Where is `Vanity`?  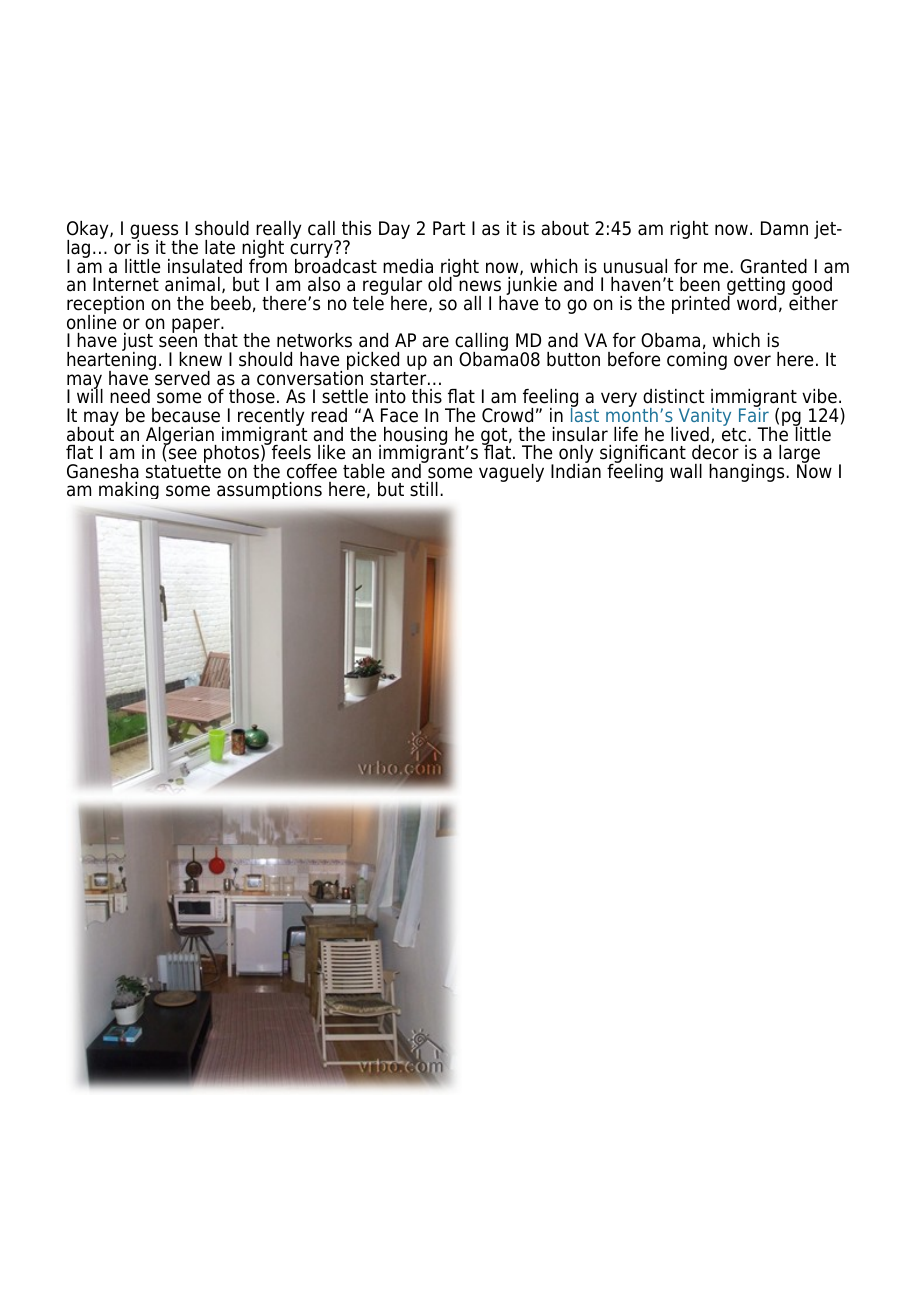 Vanity is located at coordinates (705, 418).
